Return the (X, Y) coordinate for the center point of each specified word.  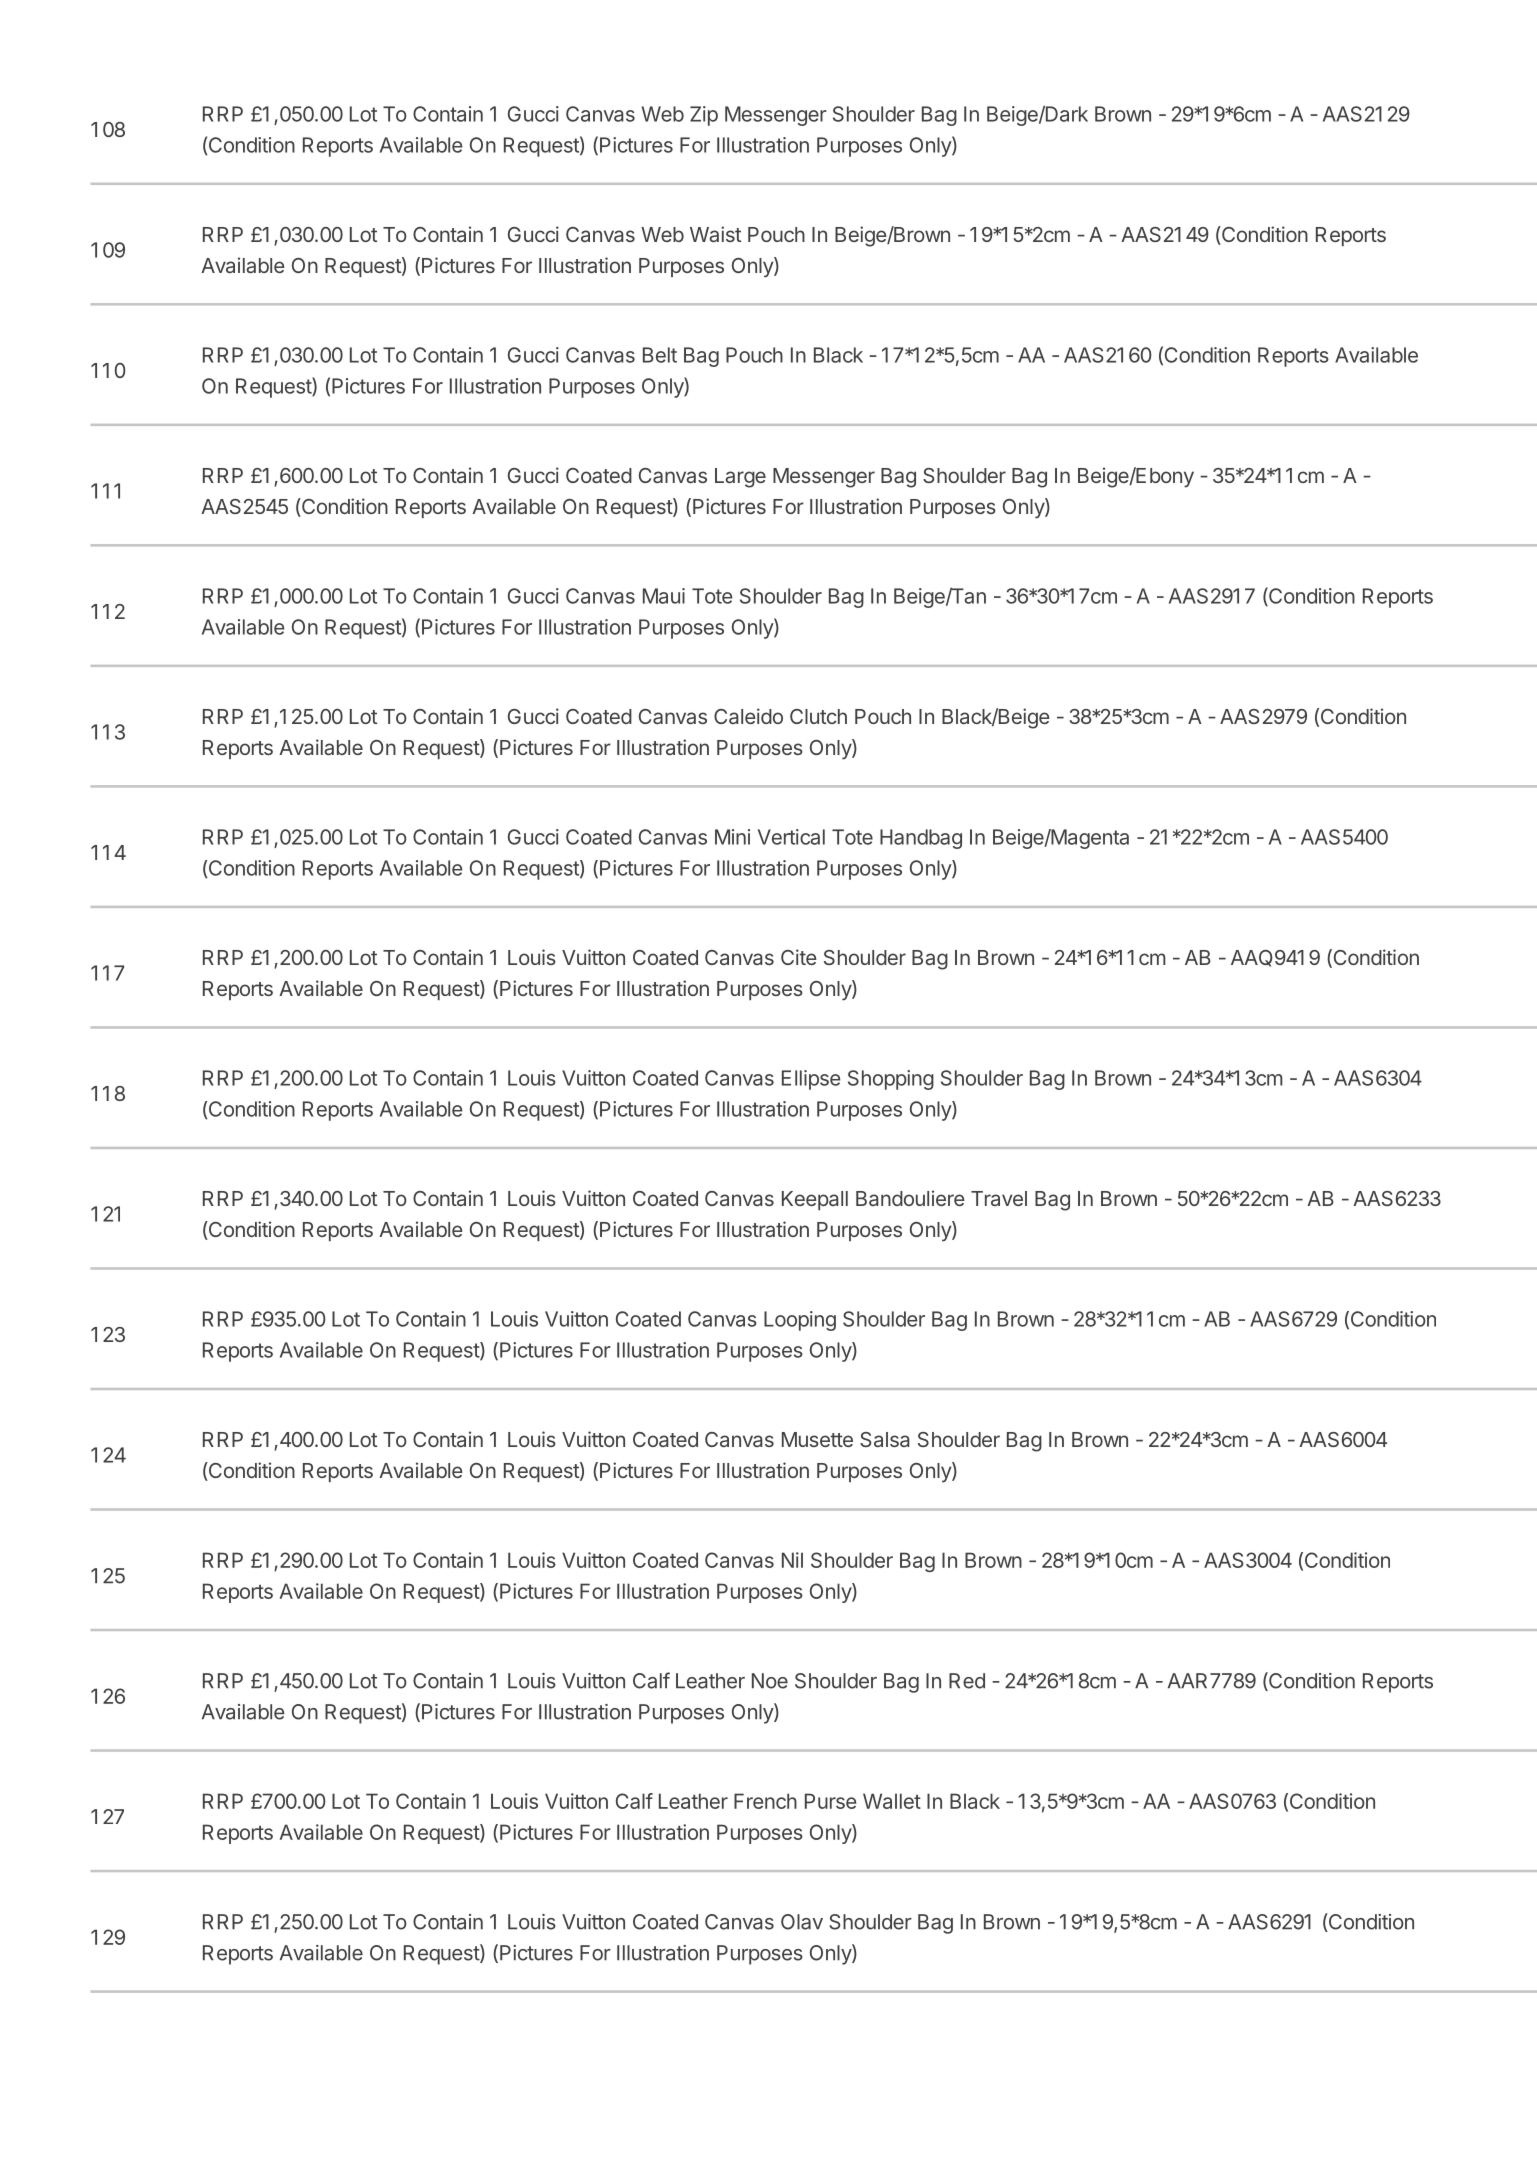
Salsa (885, 1439)
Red (967, 1681)
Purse (830, 1801)
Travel (999, 1198)
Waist (715, 234)
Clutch (818, 716)
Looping (800, 1321)
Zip (704, 116)
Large (740, 478)
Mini (732, 837)
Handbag (921, 839)
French (765, 1801)
